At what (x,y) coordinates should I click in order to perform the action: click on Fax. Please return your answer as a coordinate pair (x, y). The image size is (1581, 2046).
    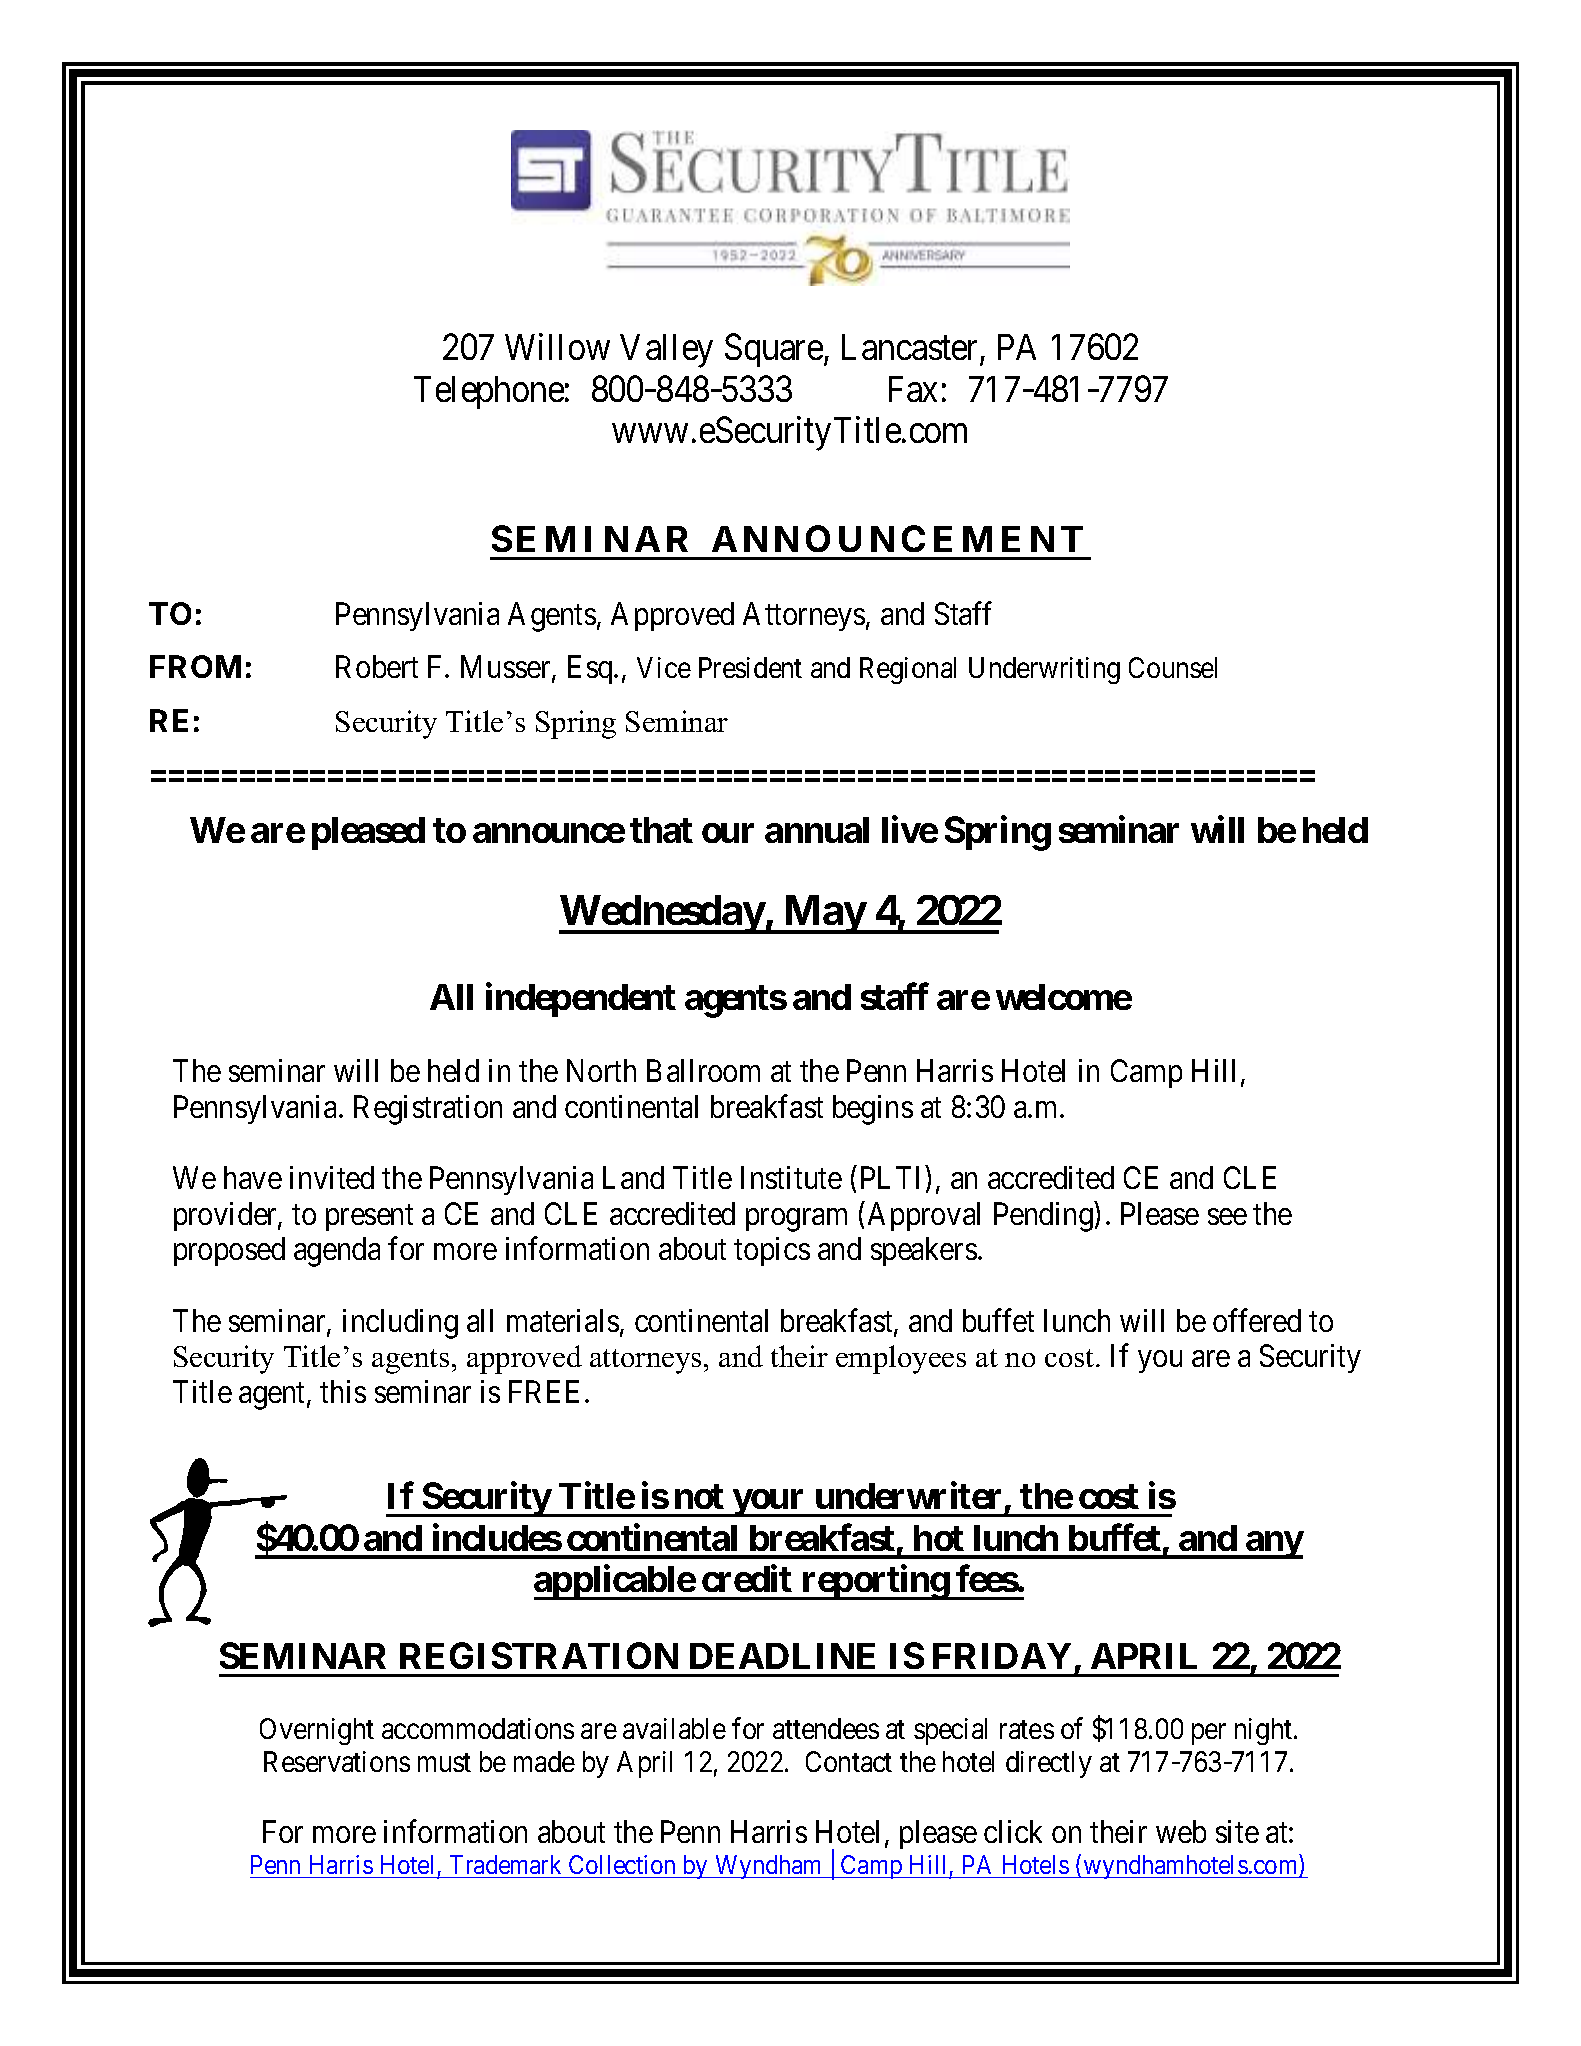
    Looking at the image, I should click on (913, 389).
